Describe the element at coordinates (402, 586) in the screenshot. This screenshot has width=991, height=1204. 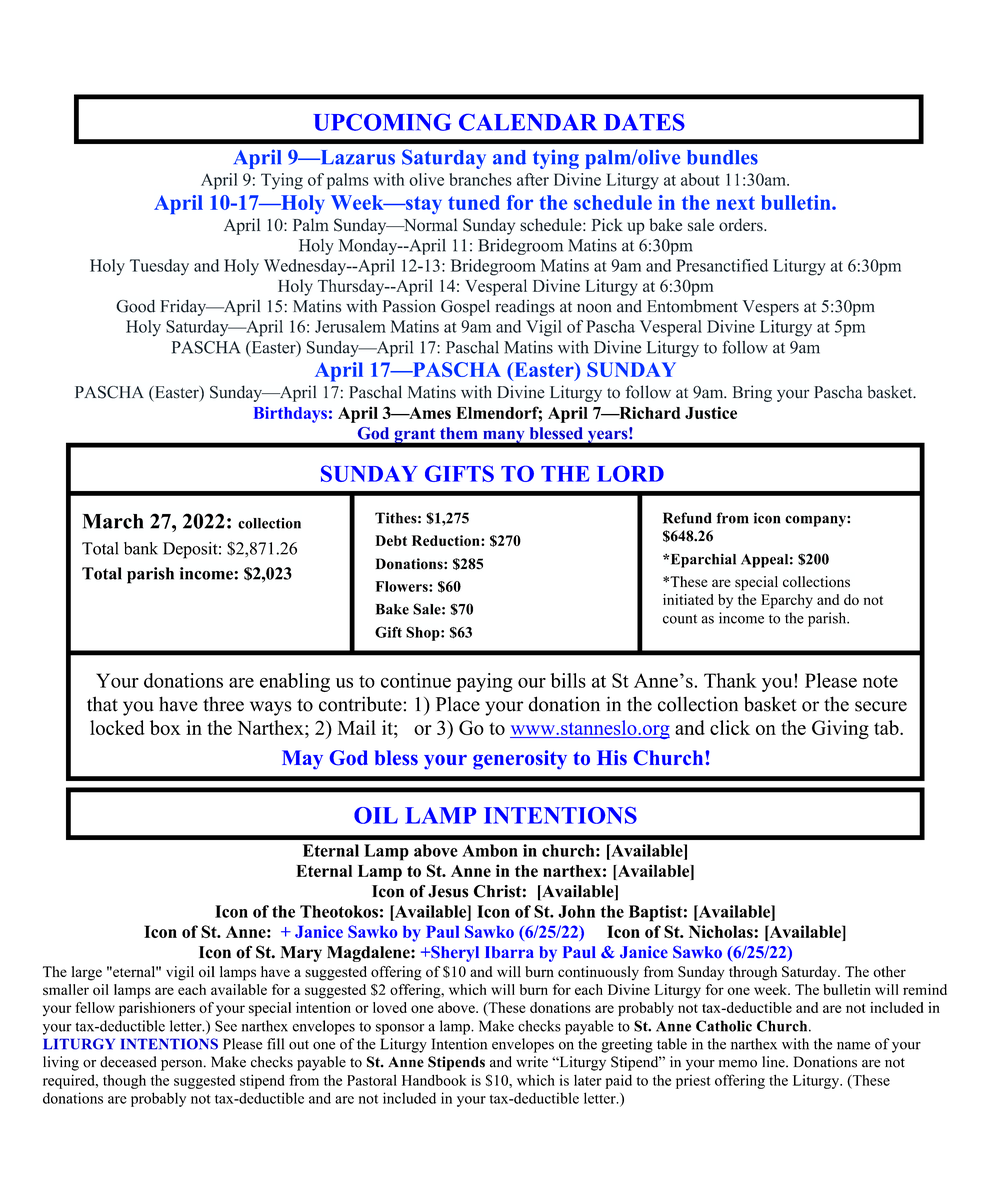
I see `Flowers` at that location.
